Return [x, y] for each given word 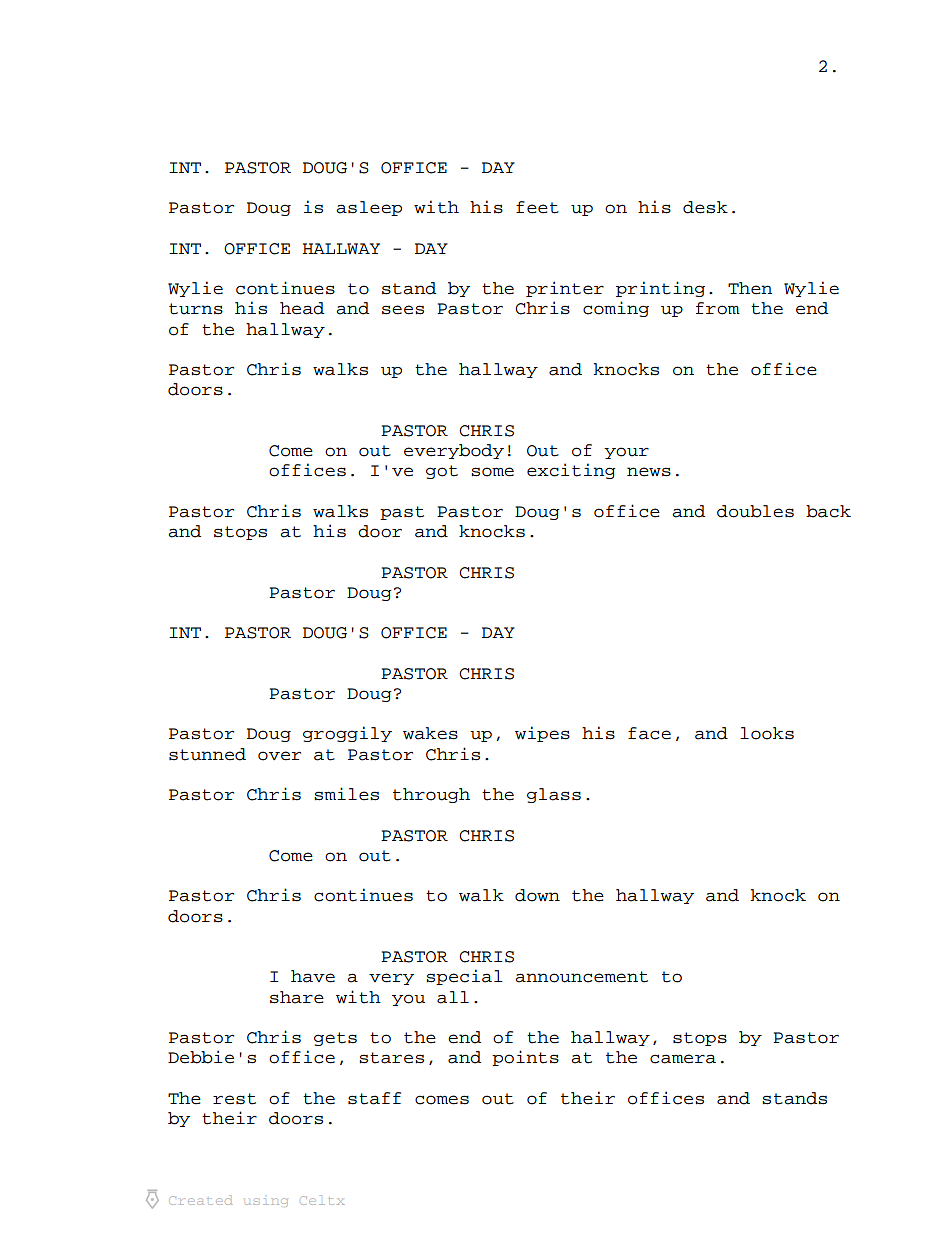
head [302, 308]
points [525, 1058]
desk [705, 207]
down [537, 895]
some [492, 472]
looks [767, 733]
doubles [755, 511]
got [442, 472]
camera [683, 1059]
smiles [346, 794]
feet [537, 207]
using [266, 1202]
